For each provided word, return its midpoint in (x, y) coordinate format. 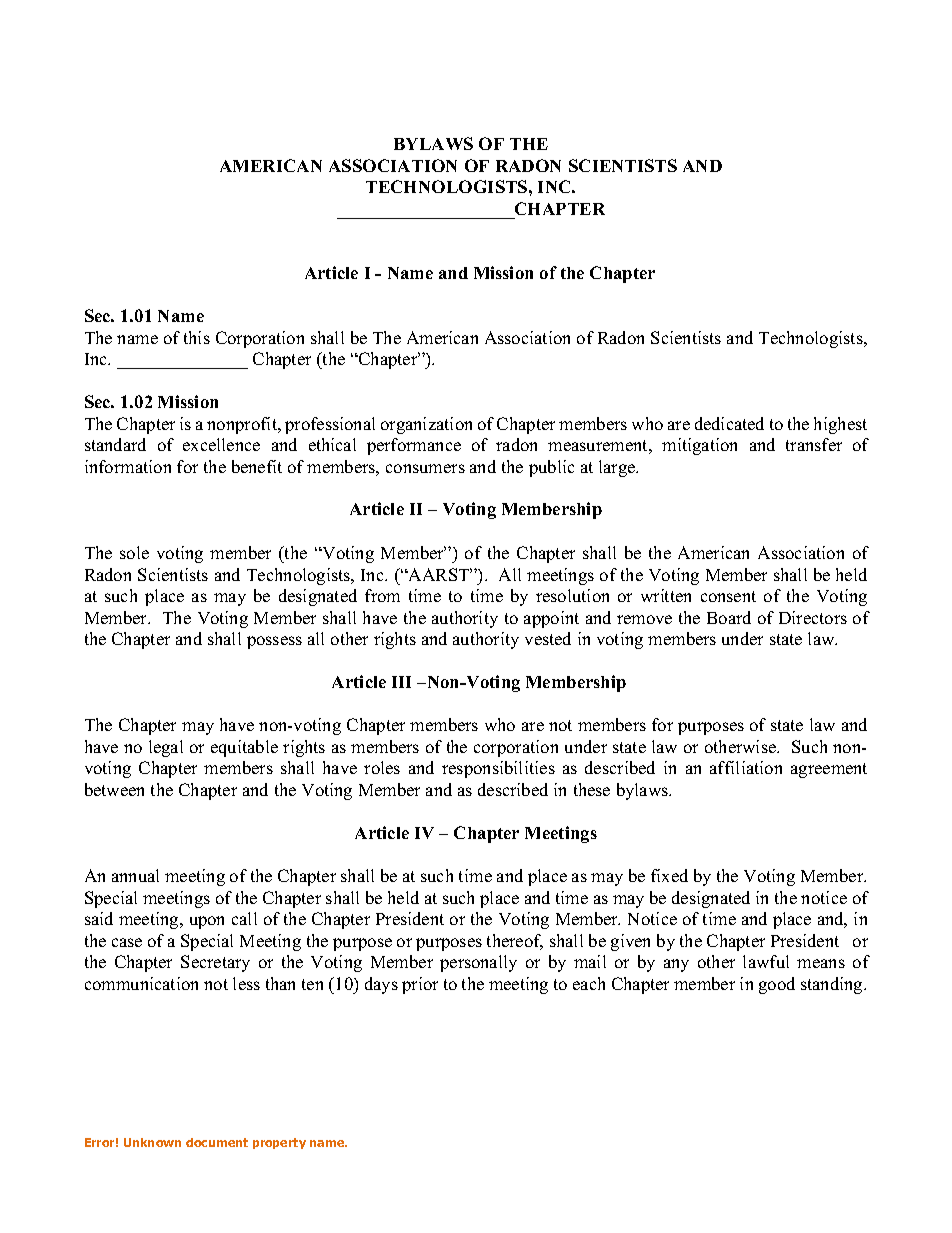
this (197, 337)
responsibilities (498, 769)
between (114, 789)
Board (729, 617)
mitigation (699, 446)
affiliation (746, 767)
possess (274, 642)
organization (426, 425)
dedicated (729, 423)
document (217, 1142)
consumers (425, 468)
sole (134, 552)
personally (478, 963)
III (401, 682)
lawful (766, 961)
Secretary (215, 963)
